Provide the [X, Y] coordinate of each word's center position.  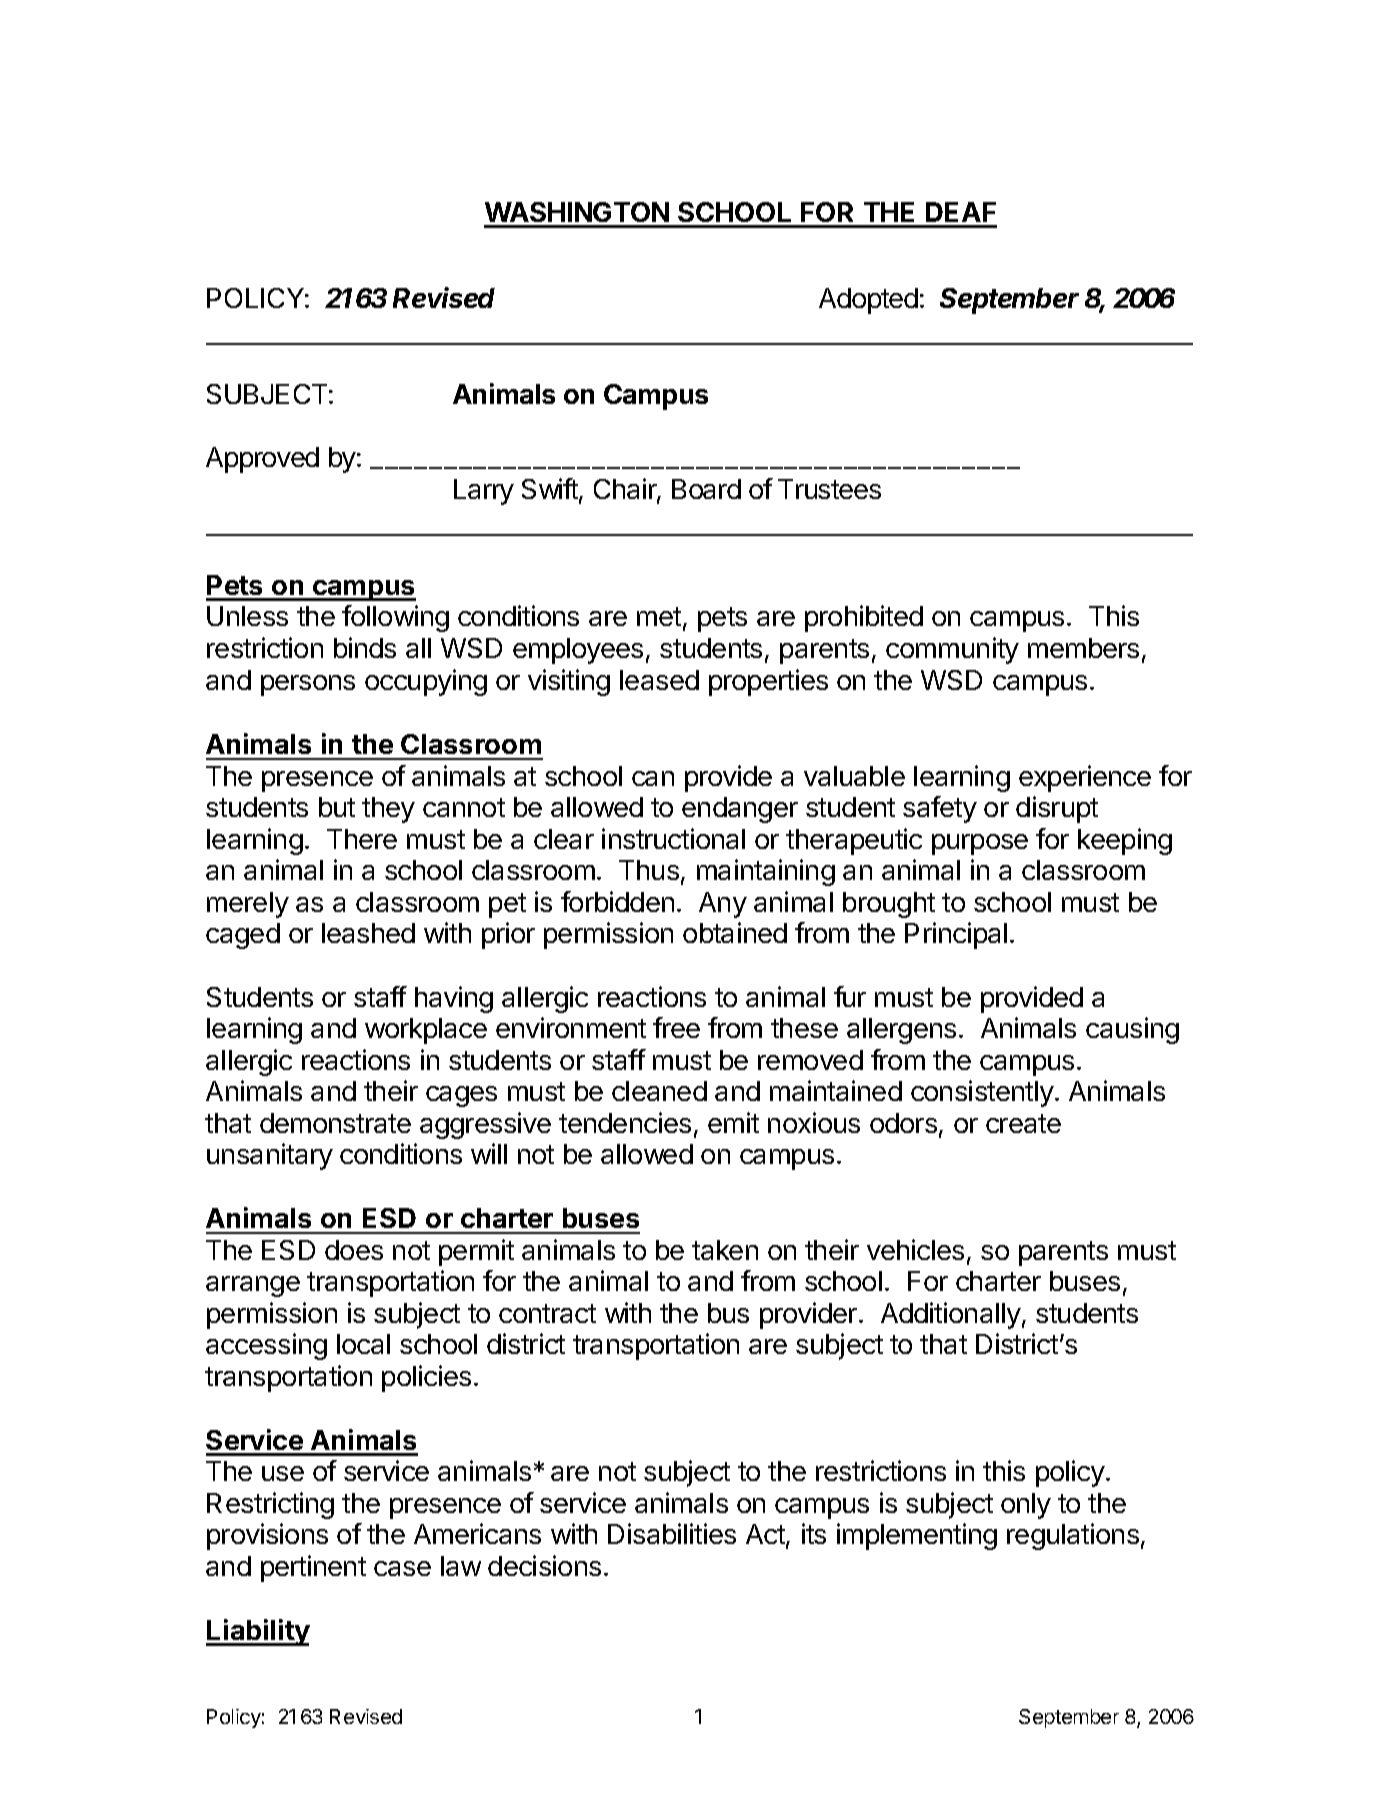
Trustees [829, 489]
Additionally [951, 1315]
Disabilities [672, 1533]
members [1083, 648]
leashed [368, 933]
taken [725, 1250]
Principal [956, 935]
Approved [262, 460]
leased [659, 680]
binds [365, 647]
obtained [735, 932]
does [354, 1250]
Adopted [868, 301]
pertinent [313, 1568]
